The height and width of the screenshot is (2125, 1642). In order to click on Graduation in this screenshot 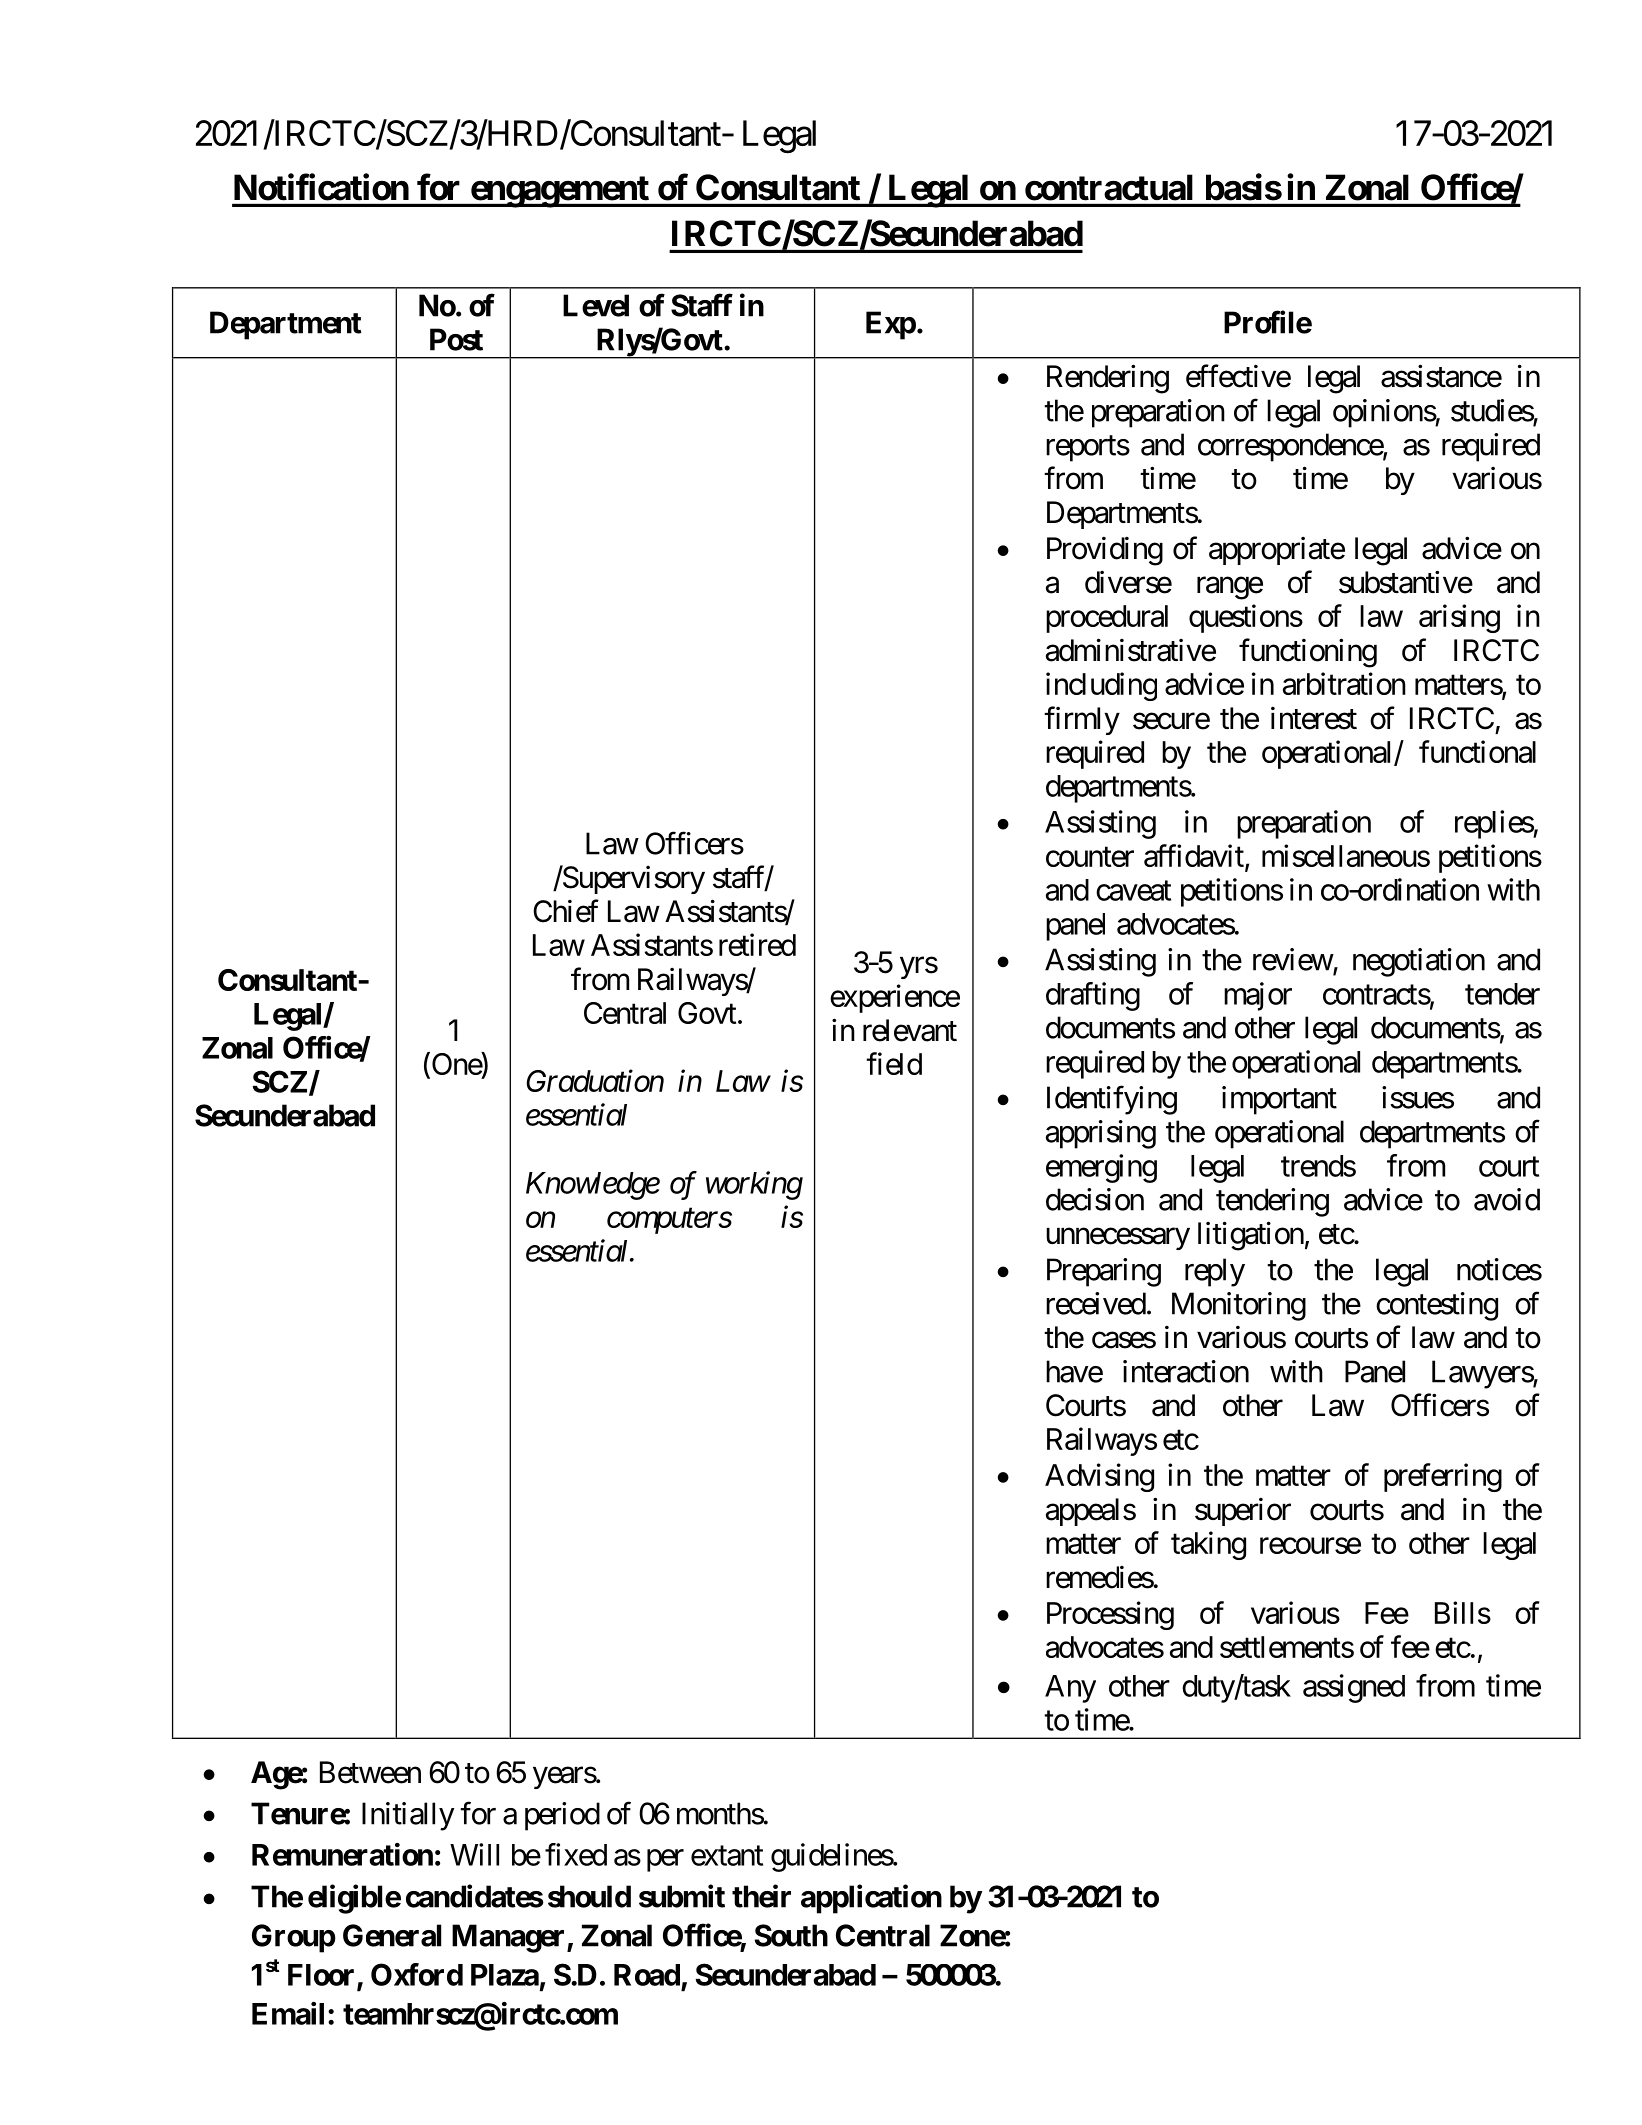, I will do `click(595, 1080)`.
